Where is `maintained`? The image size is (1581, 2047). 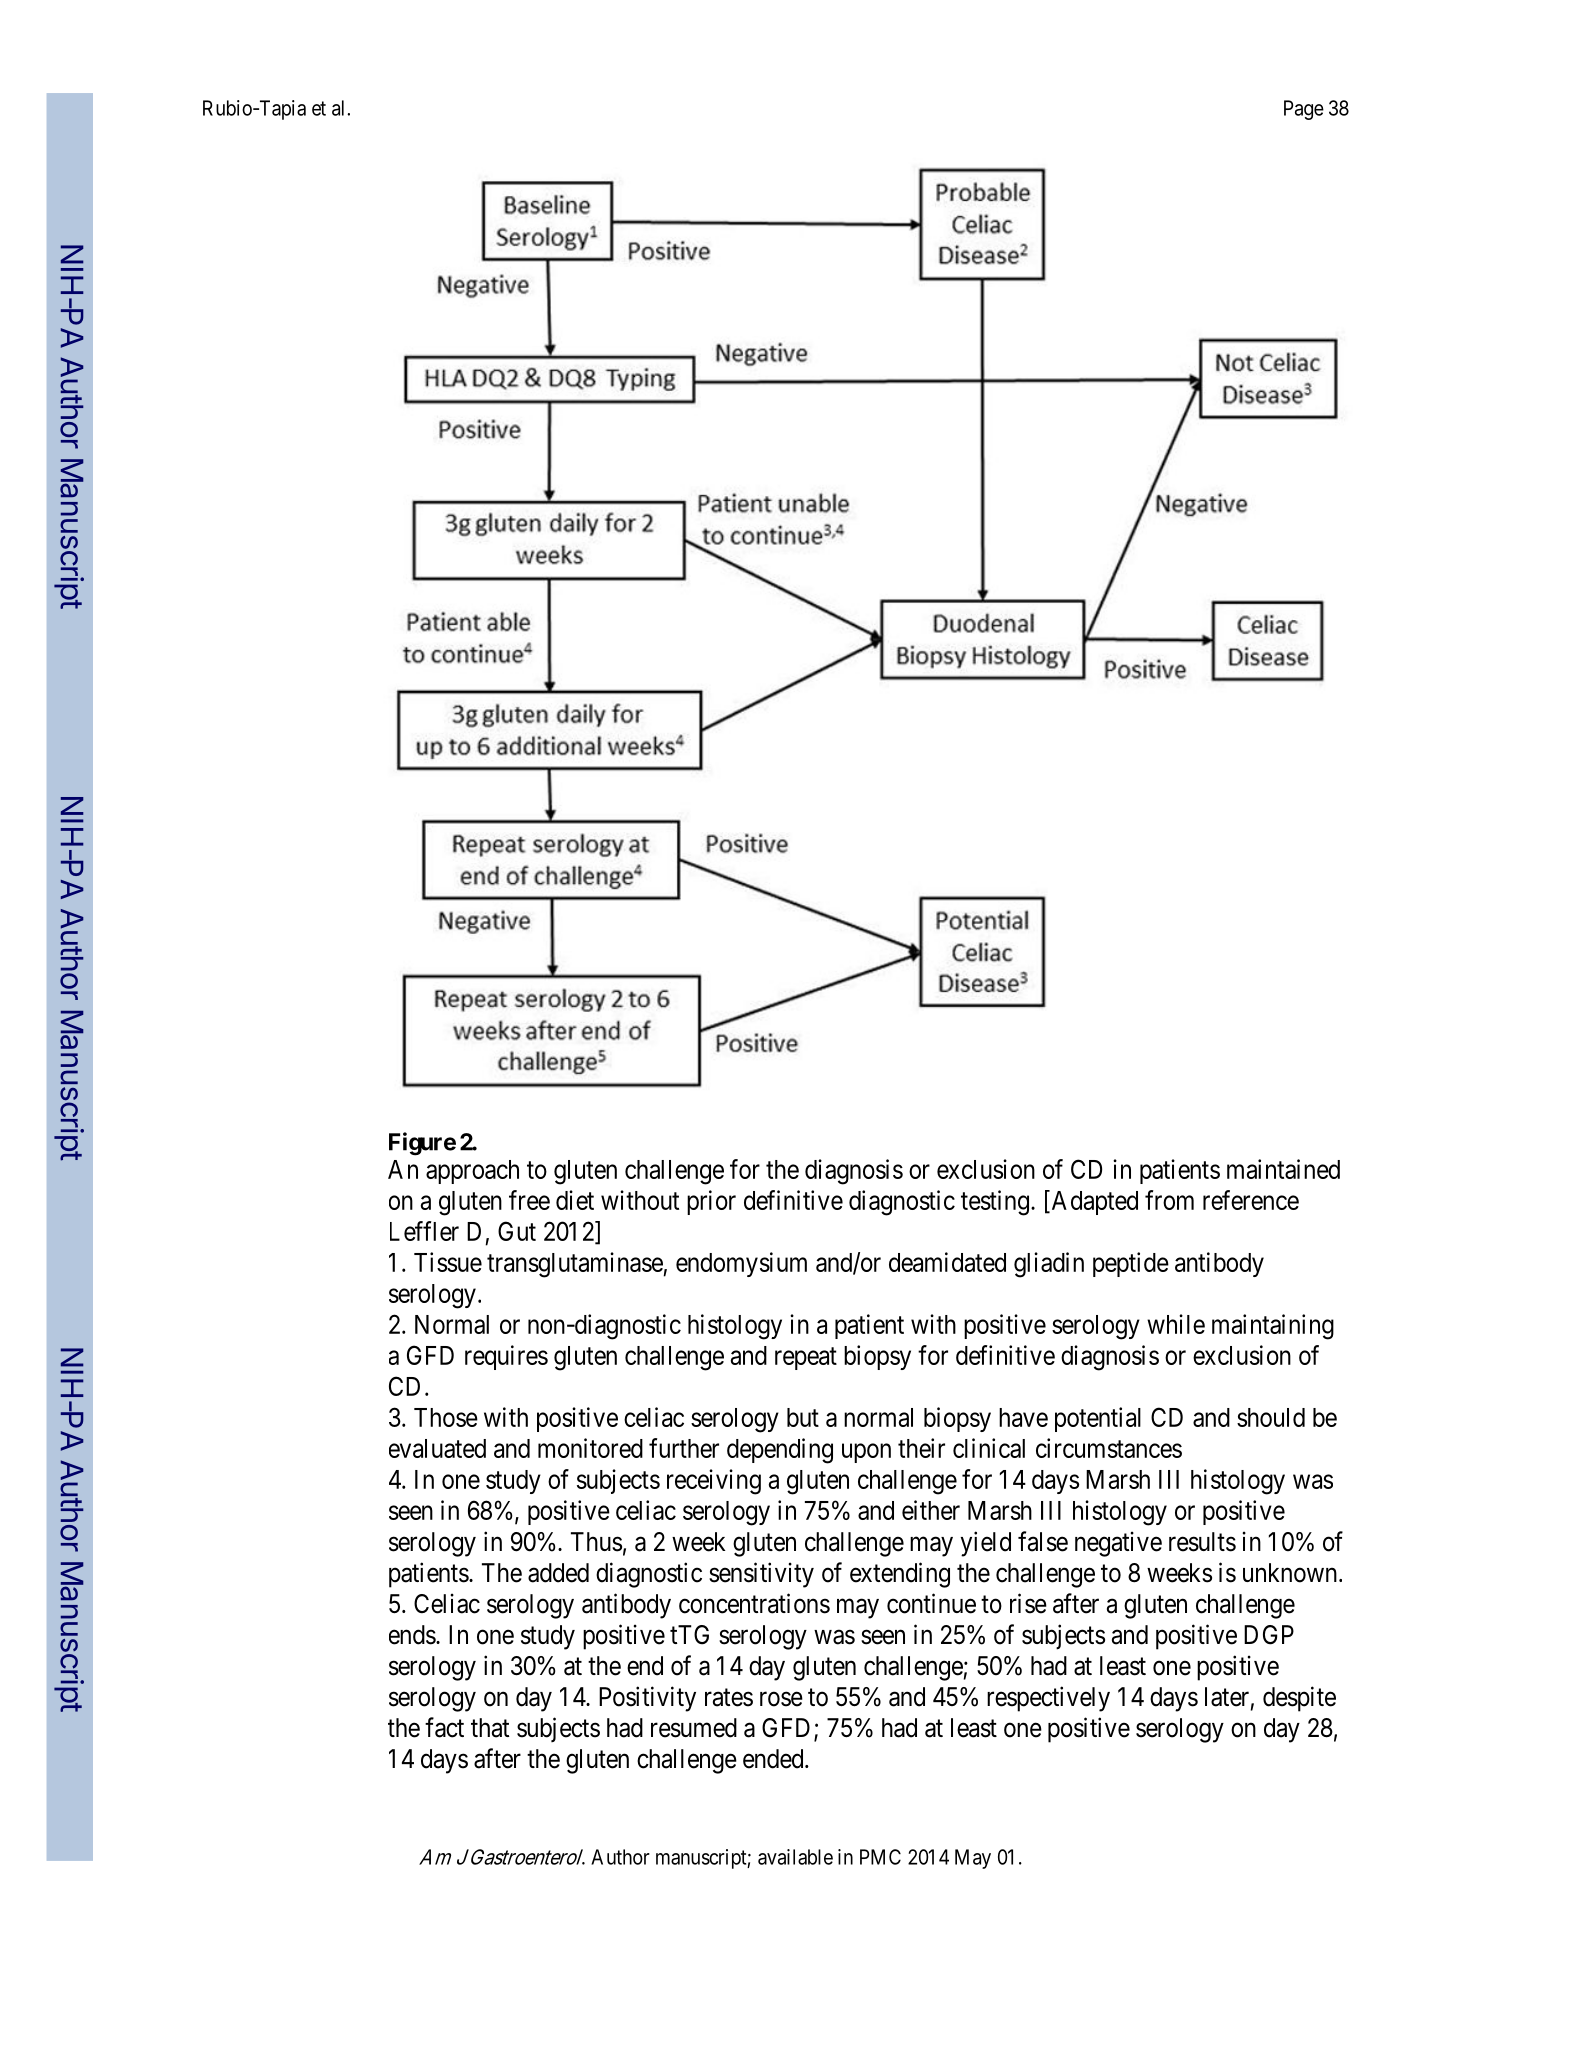
maintained is located at coordinates (1283, 1169).
